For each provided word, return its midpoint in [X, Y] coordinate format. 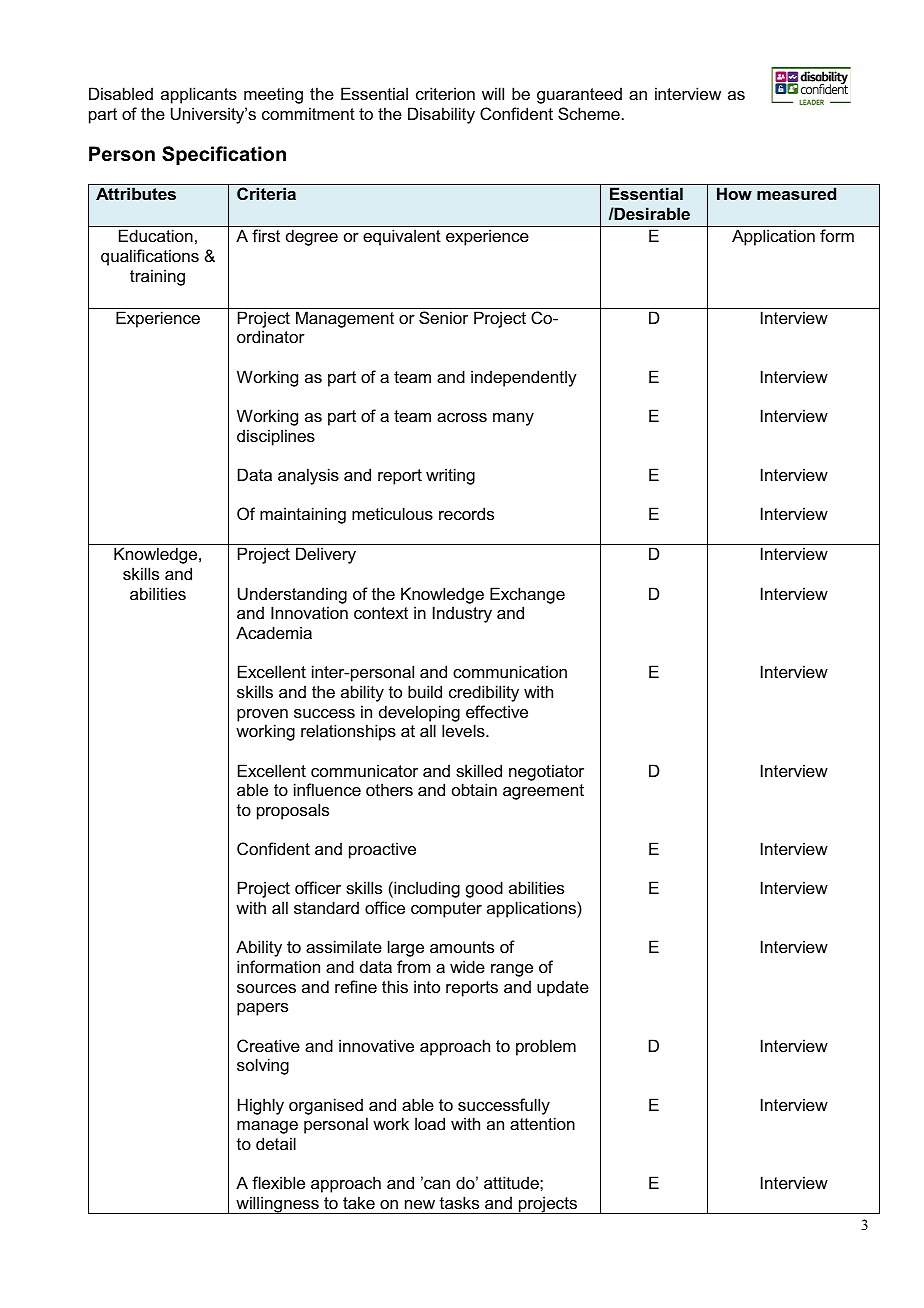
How [734, 193]
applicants [199, 95]
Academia [274, 632]
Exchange [527, 595]
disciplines [276, 437]
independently [524, 378]
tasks [459, 1202]
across [462, 417]
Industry [462, 614]
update [563, 988]
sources [266, 988]
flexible [278, 1182]
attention [542, 1123]
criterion [445, 93]
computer [446, 910]
